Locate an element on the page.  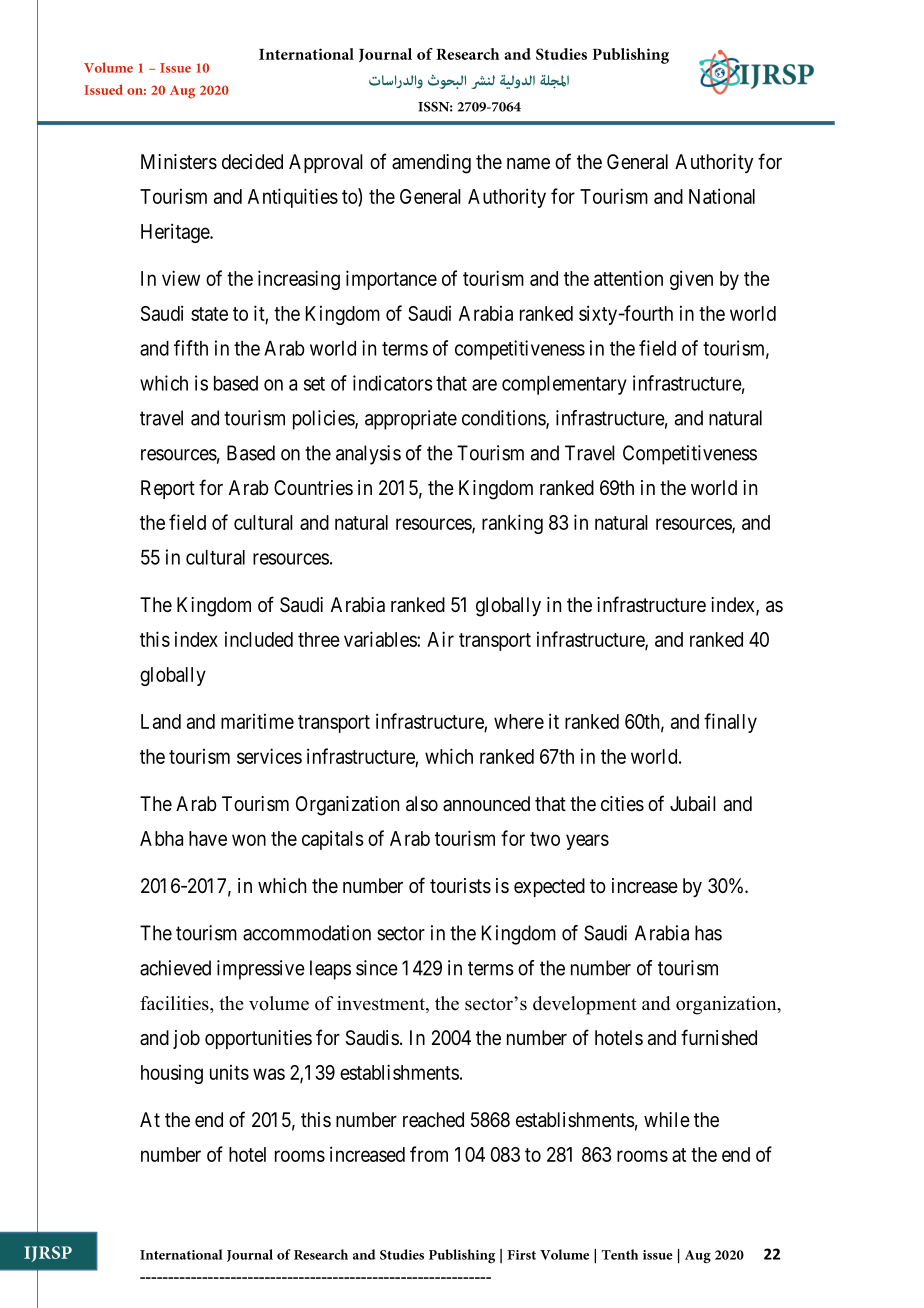
amending is located at coordinates (431, 164).
